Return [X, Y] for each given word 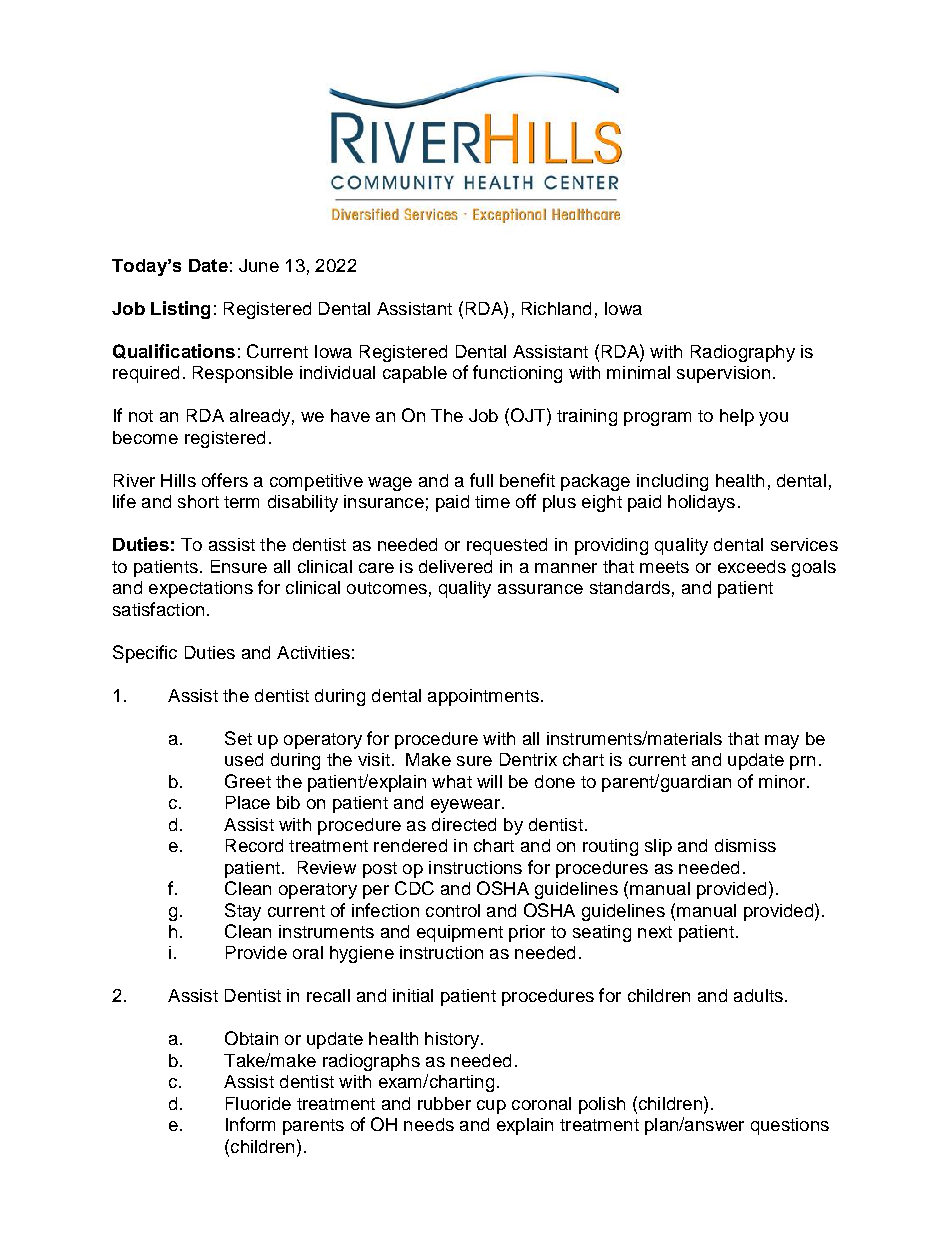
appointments [483, 697]
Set [238, 738]
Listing [180, 310]
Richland [556, 308]
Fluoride [258, 1103]
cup [491, 1107]
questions [790, 1126]
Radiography [743, 353]
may [782, 742]
